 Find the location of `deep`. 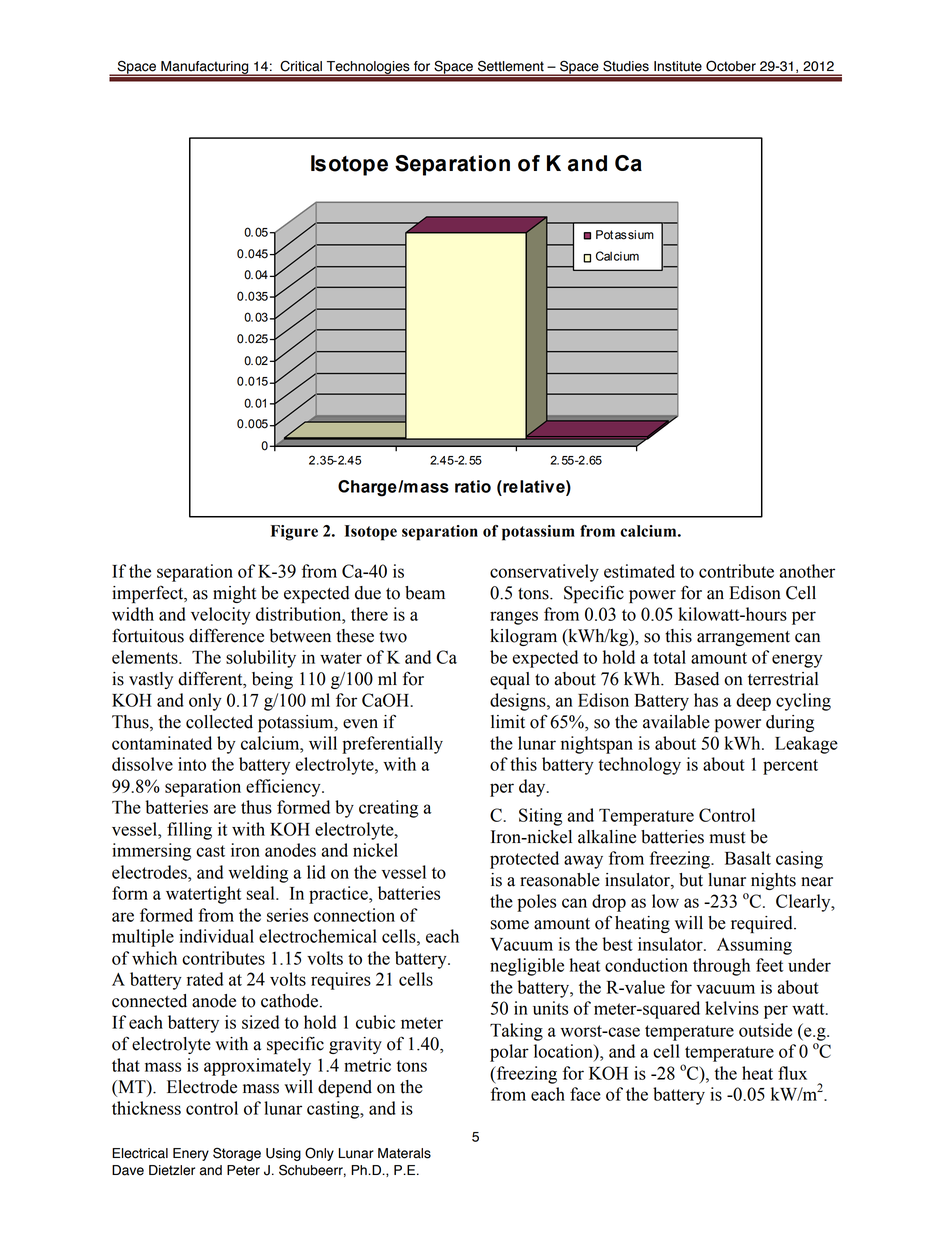

deep is located at coordinates (753, 702).
